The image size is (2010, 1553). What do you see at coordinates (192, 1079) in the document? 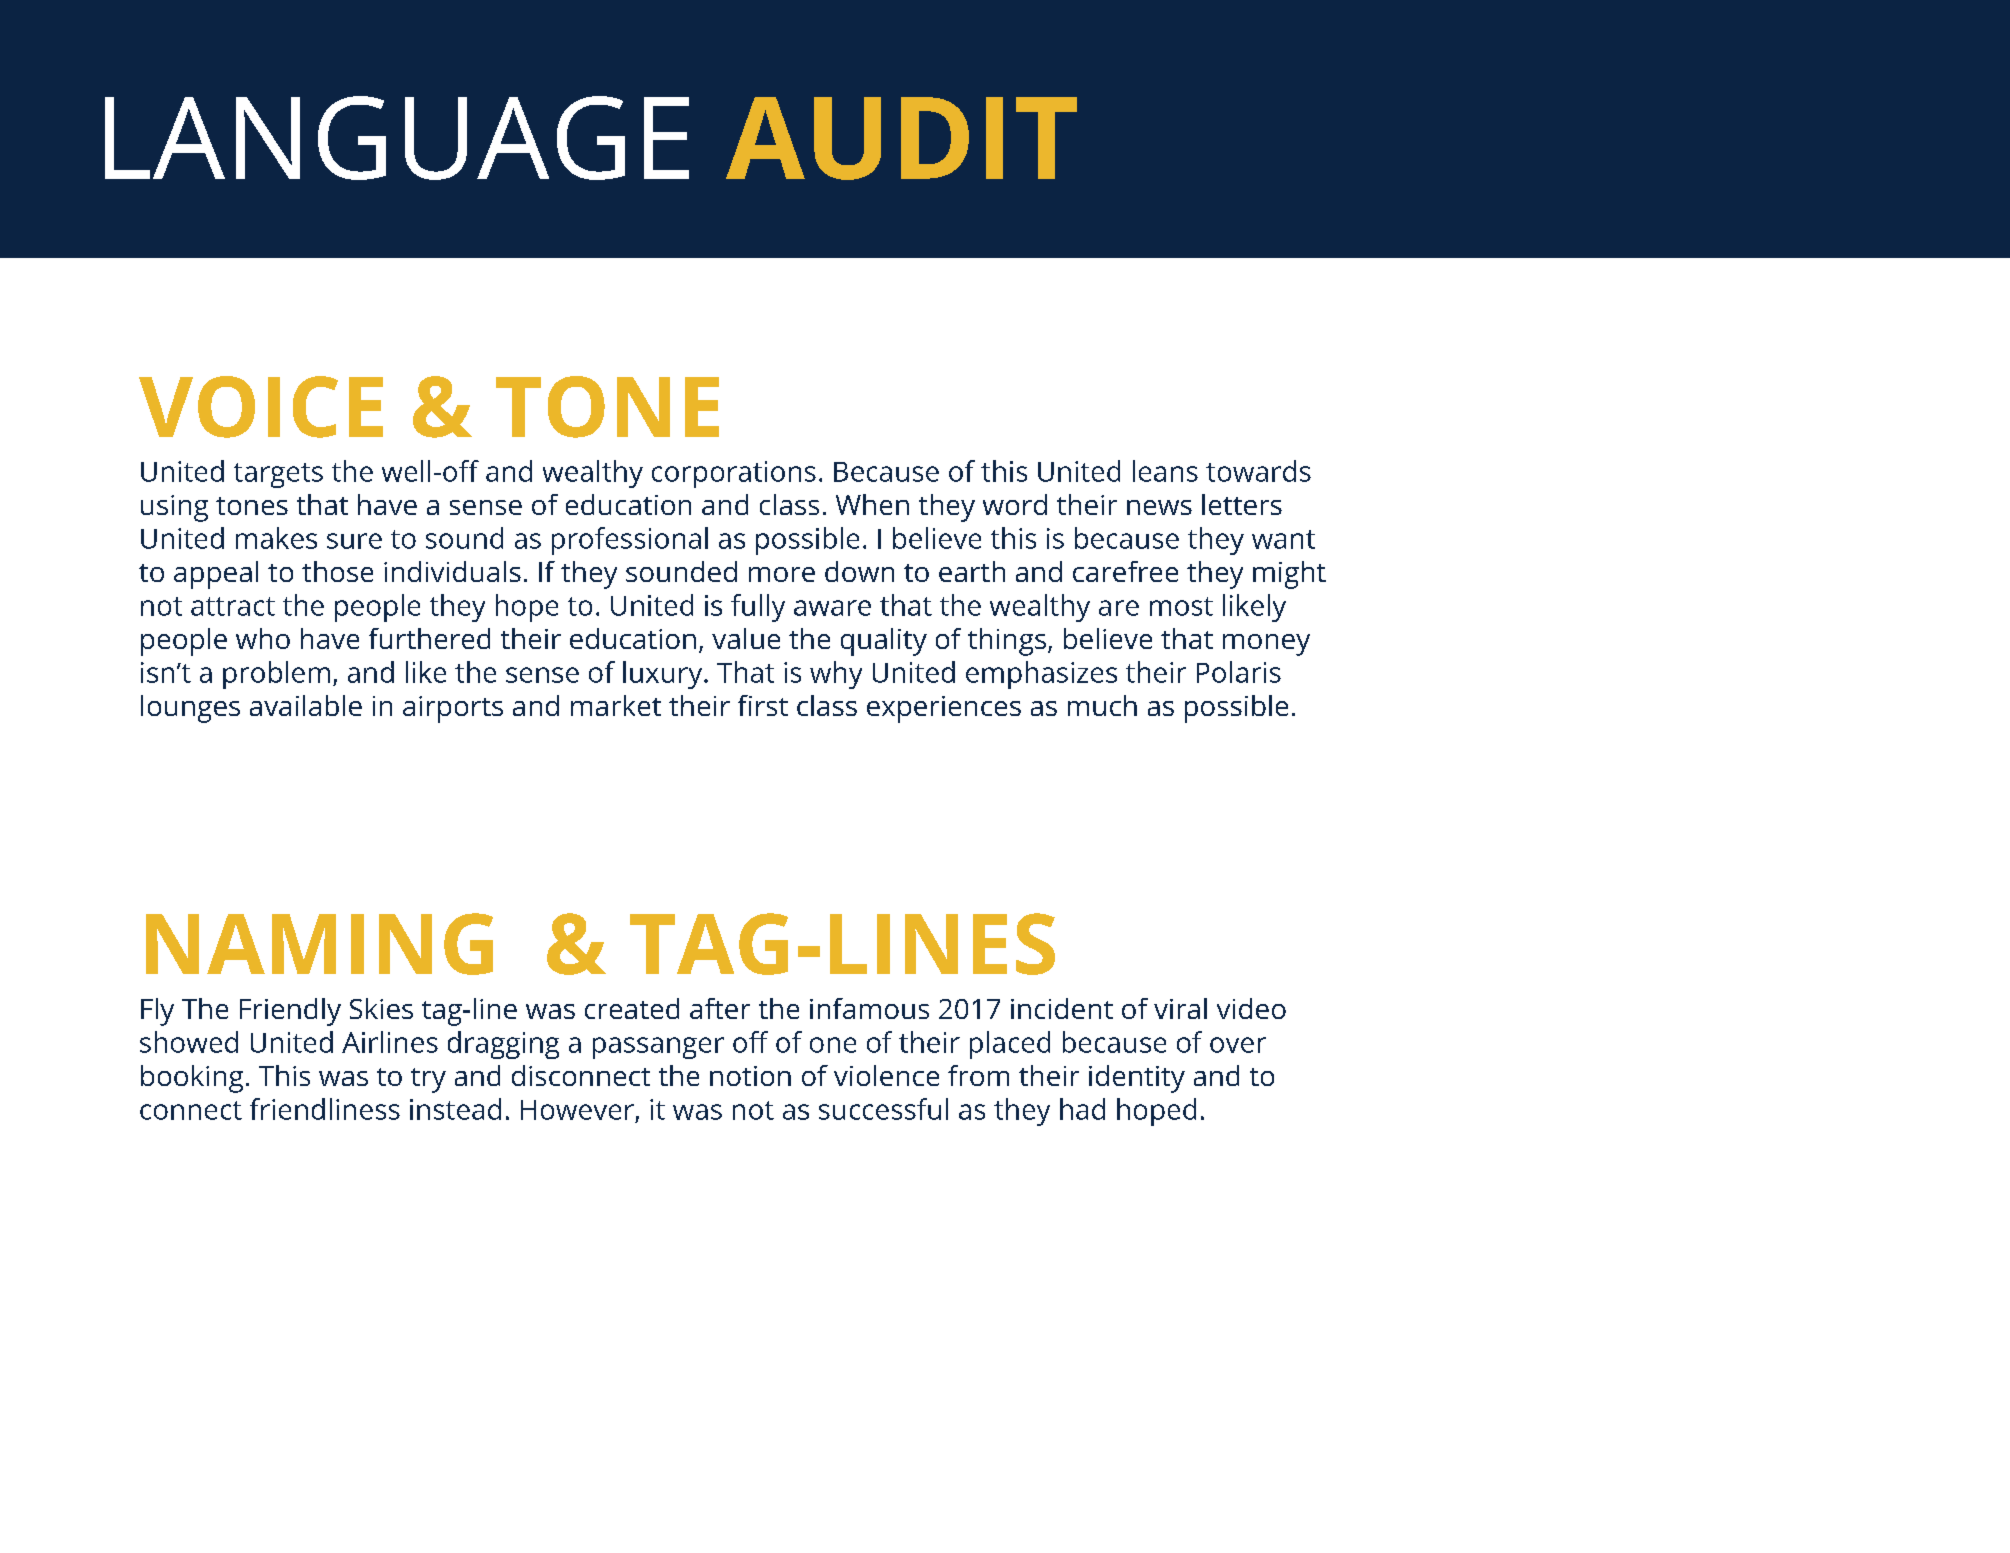
I see `booking` at bounding box center [192, 1079].
